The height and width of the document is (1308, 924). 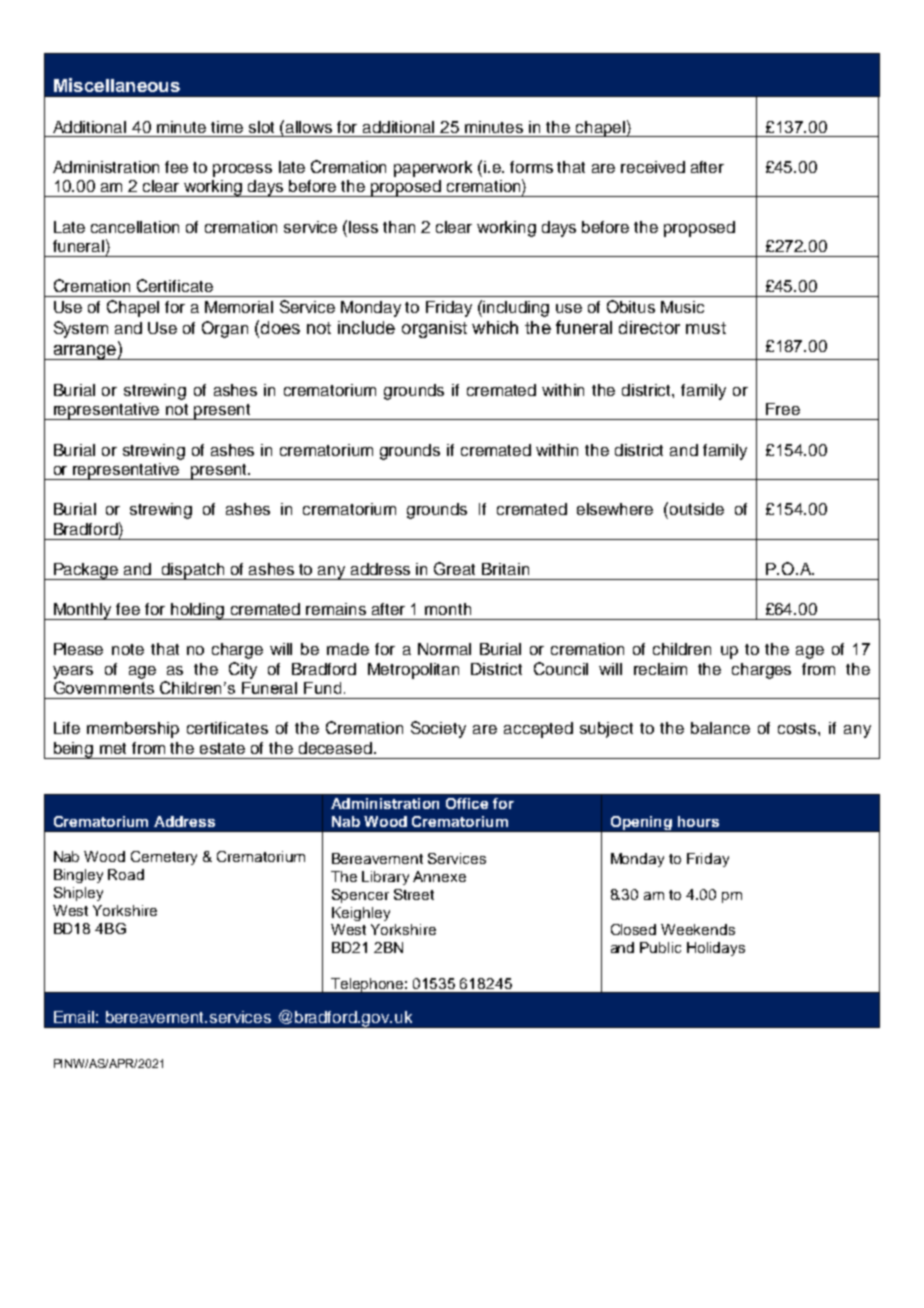 What do you see at coordinates (126, 874) in the document?
I see `Road` at bounding box center [126, 874].
